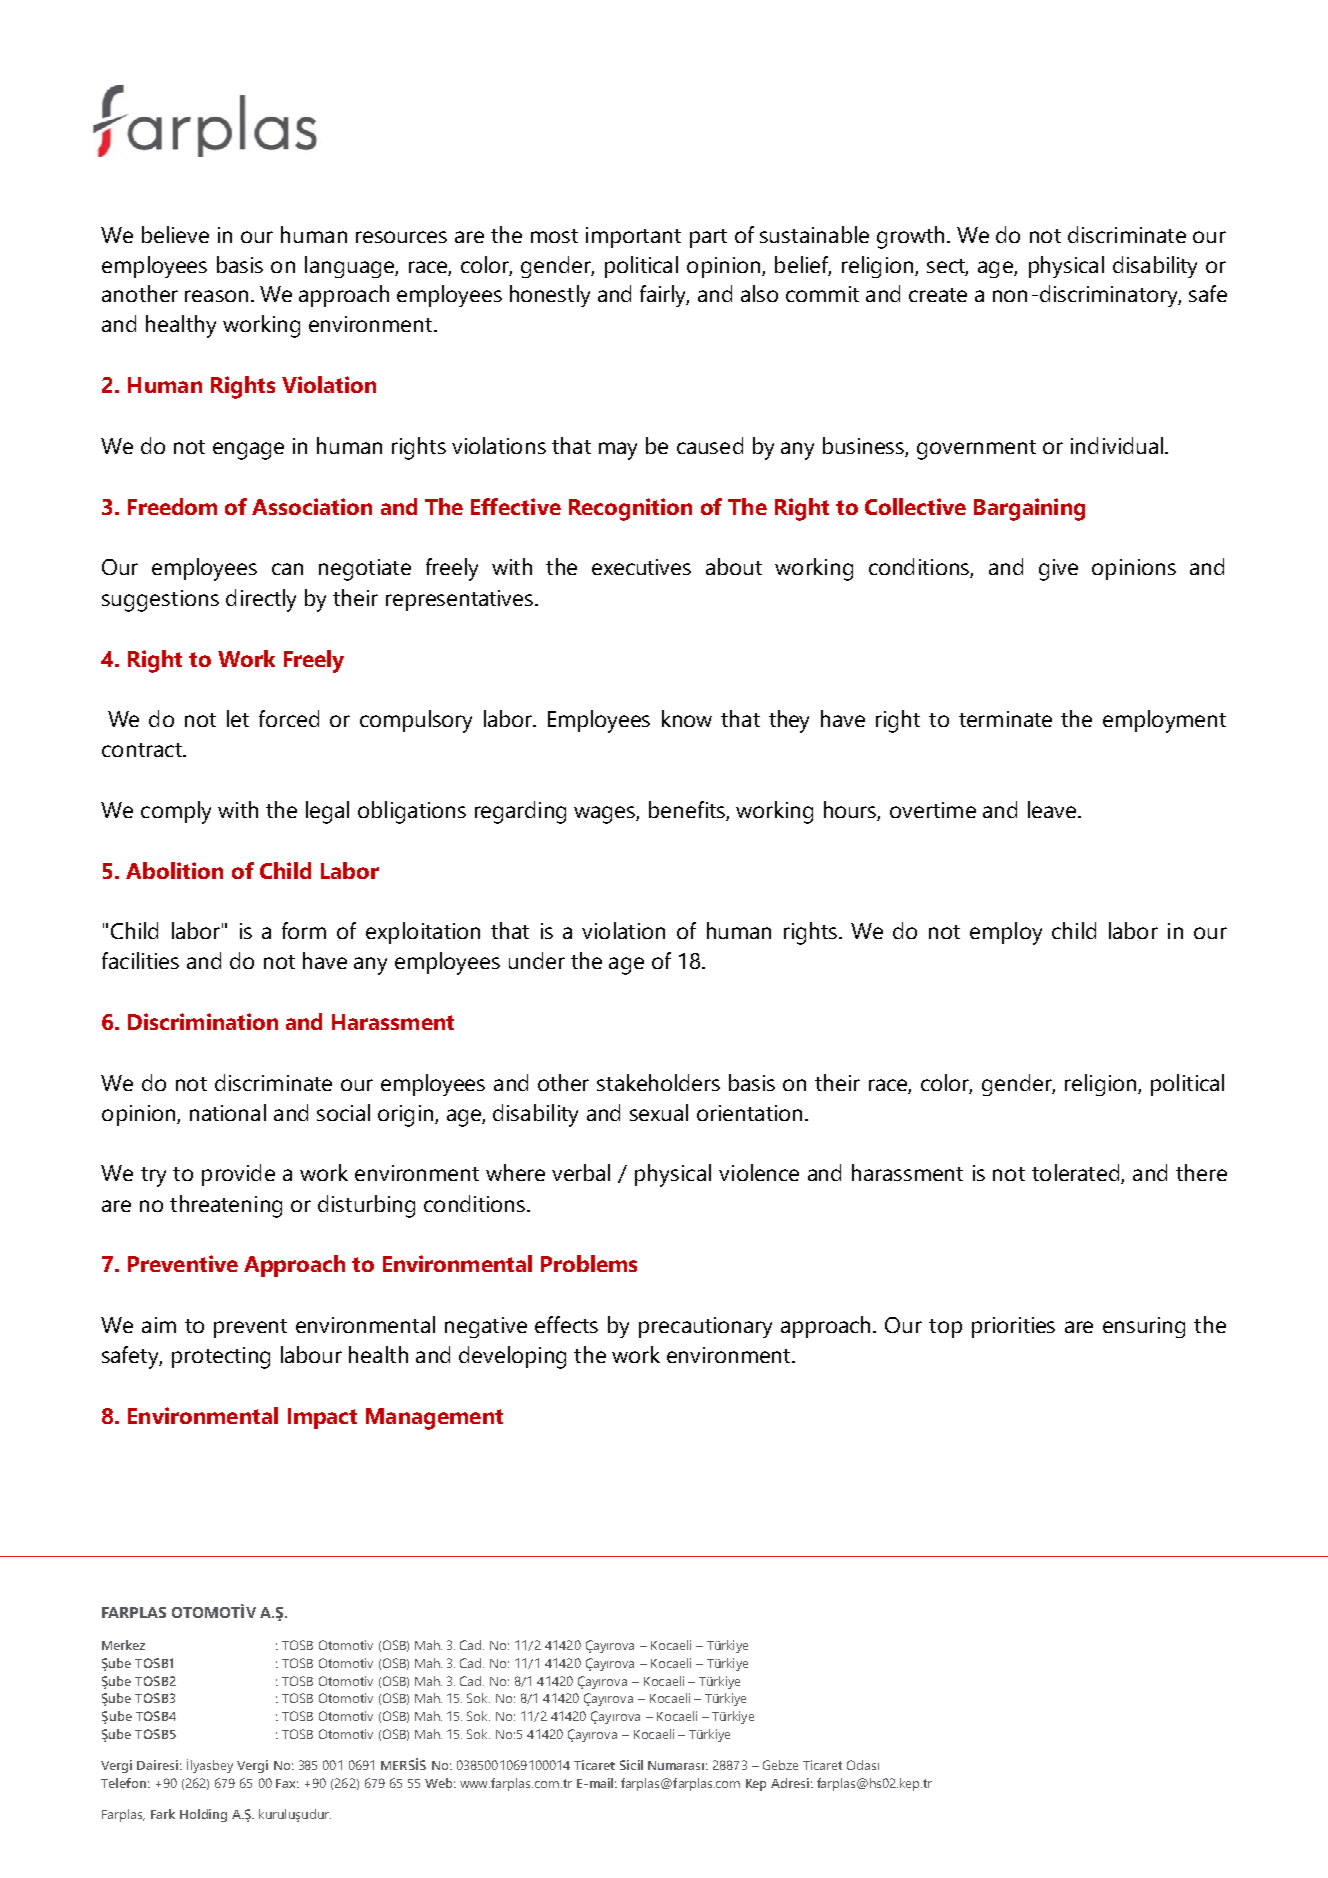 The height and width of the document is (1878, 1328). Describe the element at coordinates (203, 1021) in the document. I see `Discrimination` at that location.
